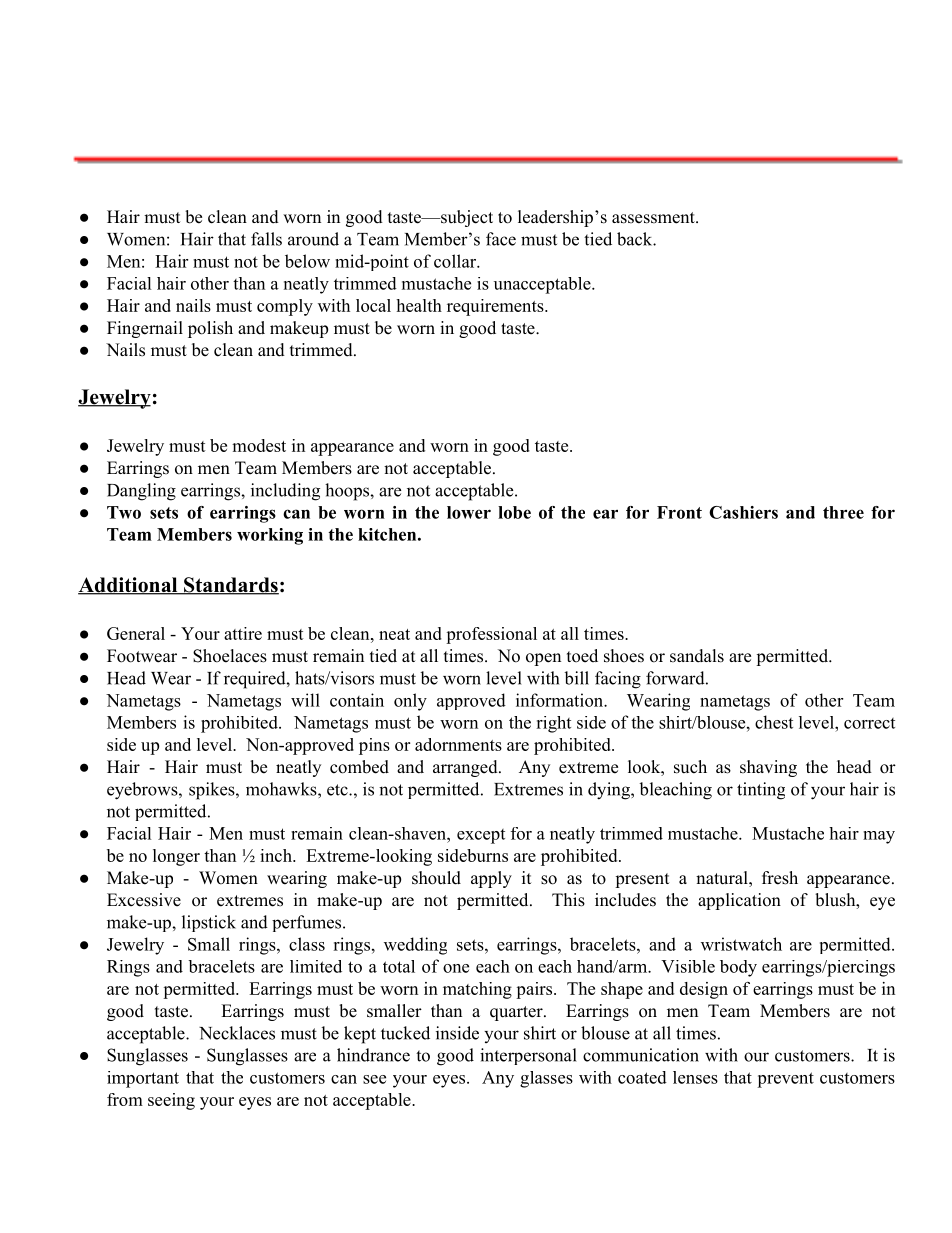 This screenshot has height=1233, width=952. I want to click on prevent, so click(785, 1080).
